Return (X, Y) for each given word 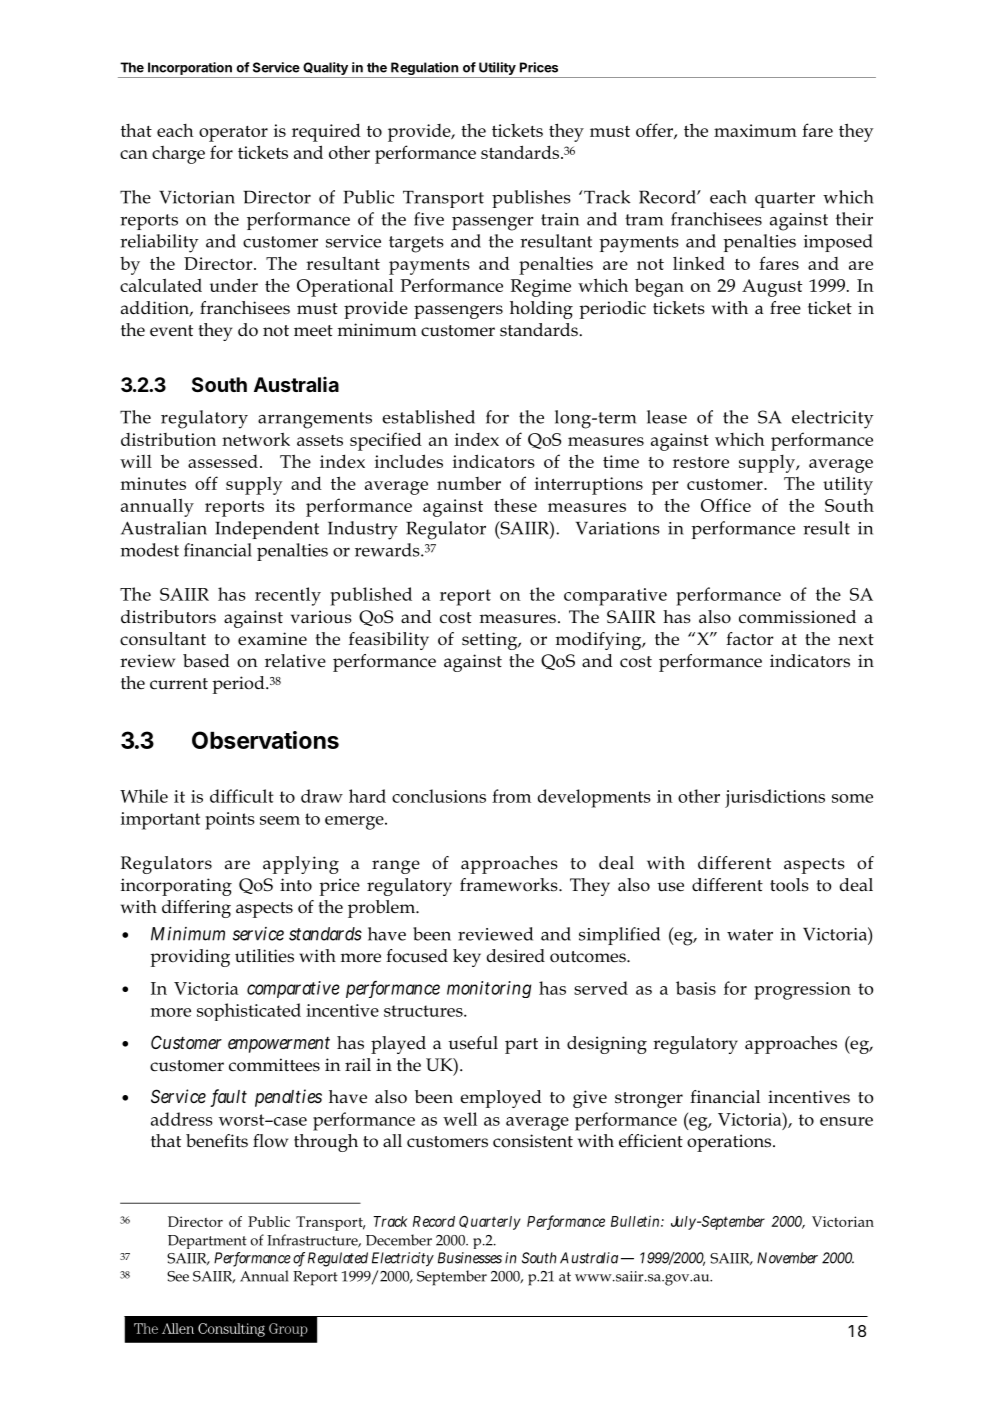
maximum (755, 130)
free (785, 308)
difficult (242, 796)
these (515, 505)
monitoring (489, 989)
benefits (217, 1141)
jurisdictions (775, 798)
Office (726, 505)
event (171, 331)
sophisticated (249, 1012)
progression (802, 991)
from (511, 796)
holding (541, 310)
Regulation (424, 70)
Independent (267, 530)
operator (233, 134)
